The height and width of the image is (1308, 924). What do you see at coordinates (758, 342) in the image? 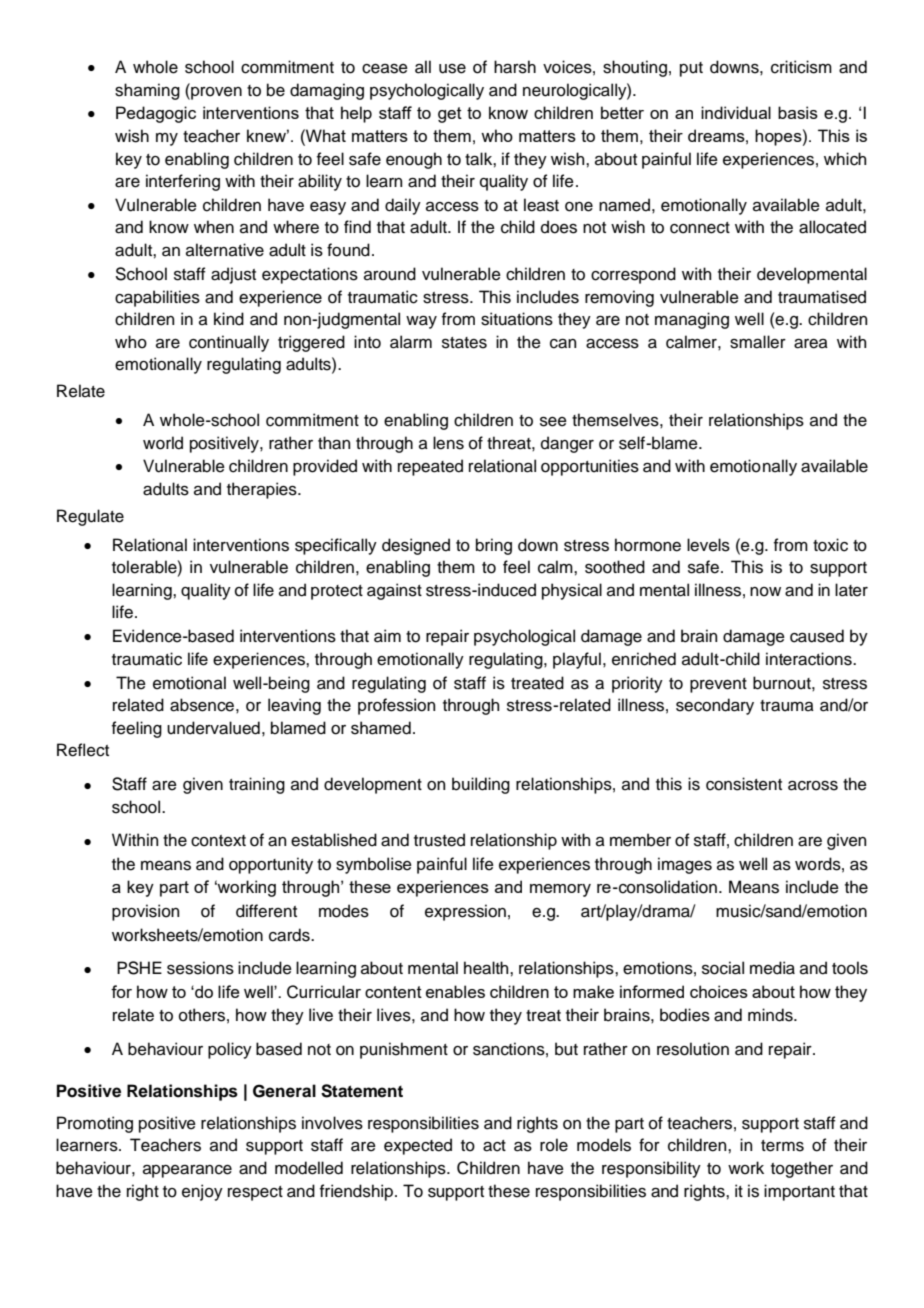
I see `smaller` at bounding box center [758, 342].
